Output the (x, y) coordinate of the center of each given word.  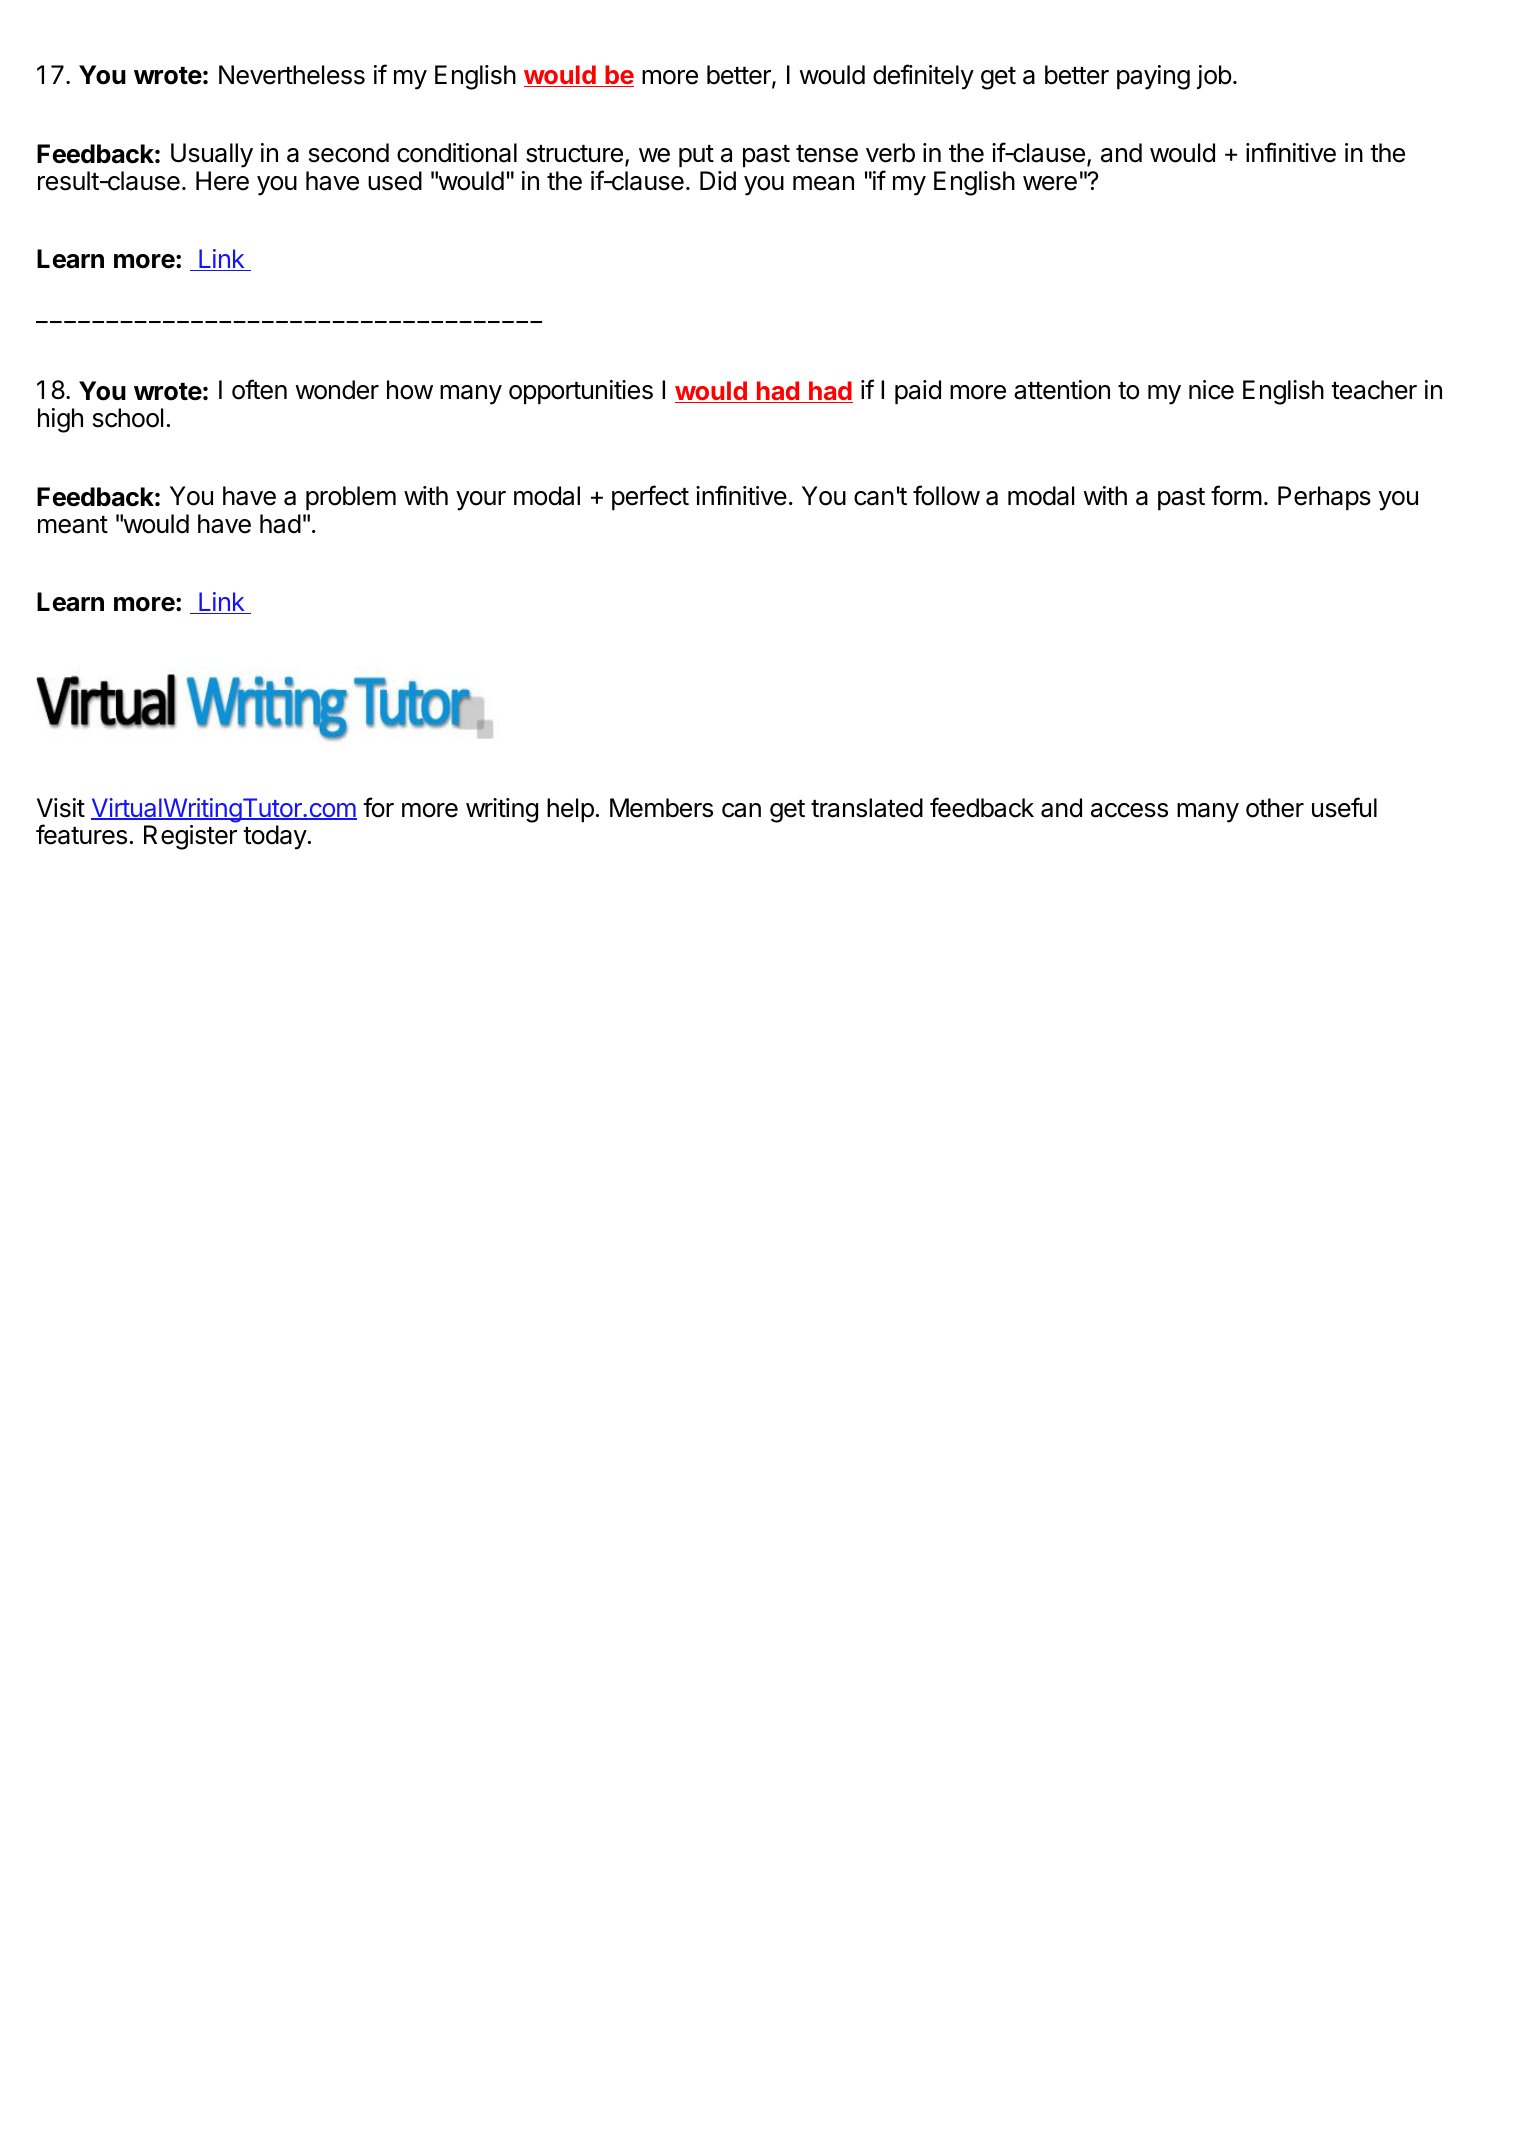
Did (718, 181)
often (259, 389)
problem (351, 498)
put (696, 156)
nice (1211, 390)
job (1214, 77)
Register (190, 837)
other (1275, 808)
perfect (650, 497)
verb (890, 153)
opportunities (581, 392)
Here (222, 181)
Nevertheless (292, 75)
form (1236, 495)
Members (661, 808)
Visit (61, 808)
